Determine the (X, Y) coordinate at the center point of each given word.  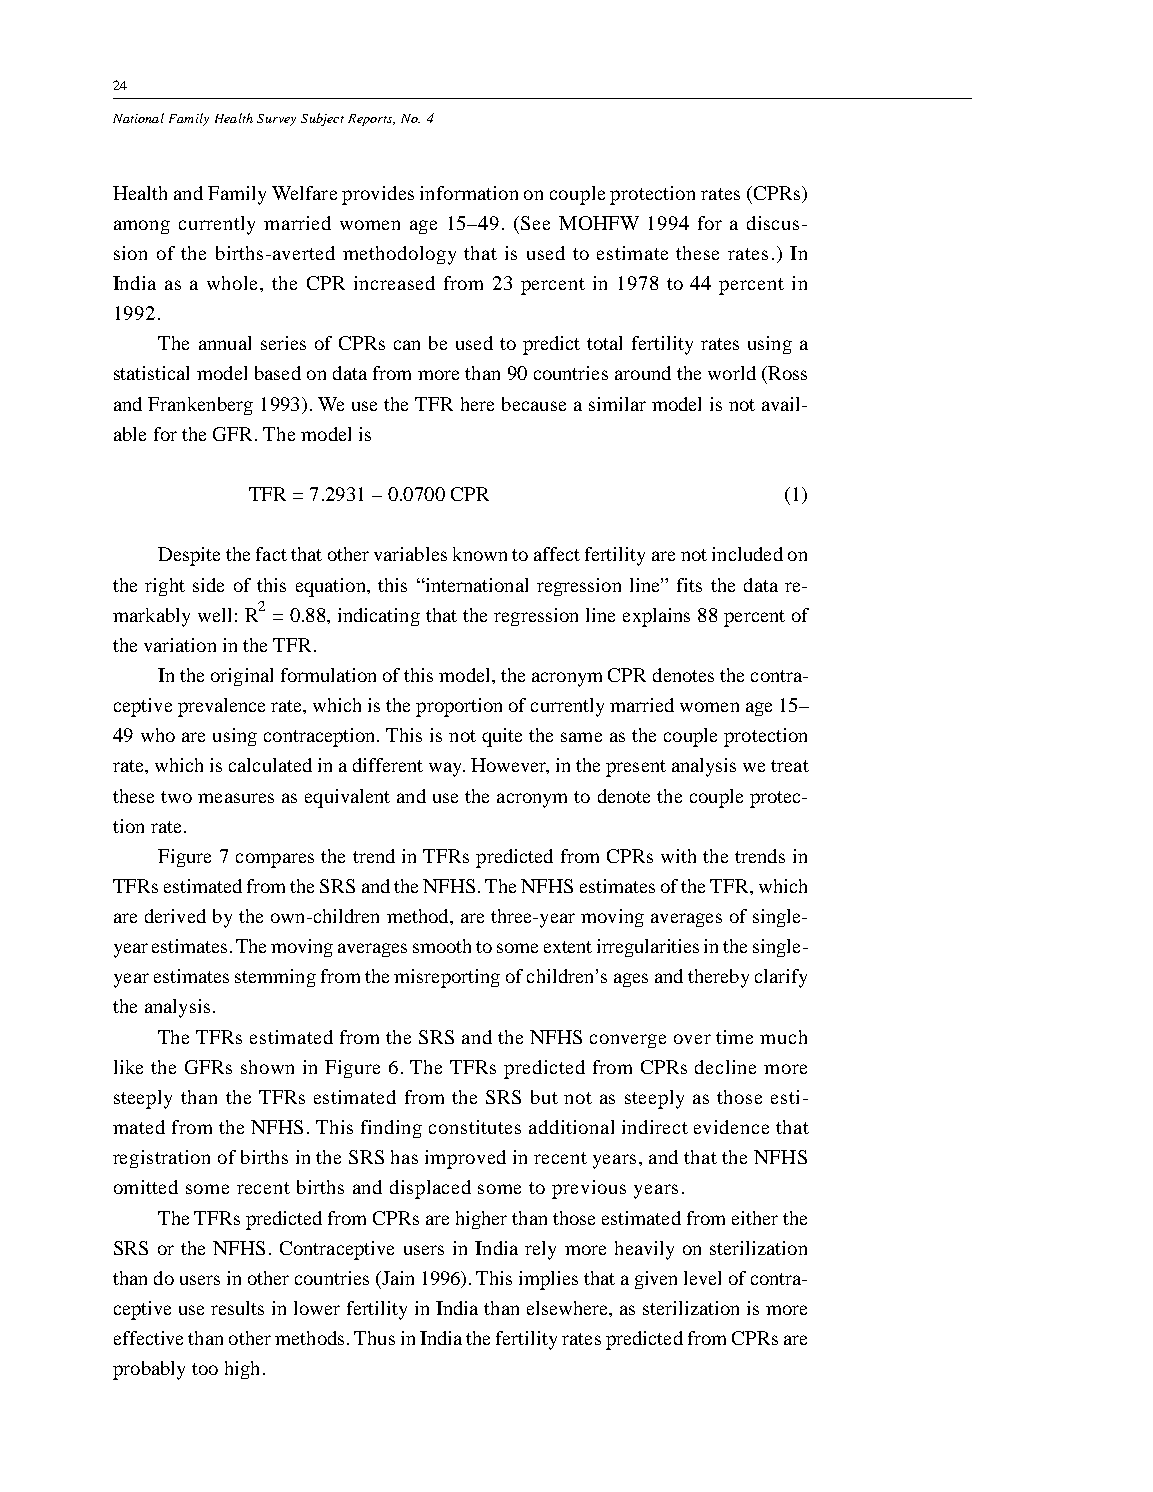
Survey (276, 120)
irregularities (648, 948)
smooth (442, 946)
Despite (189, 556)
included (747, 554)
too (205, 1369)
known (480, 554)
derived (175, 916)
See (535, 223)
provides (378, 195)
